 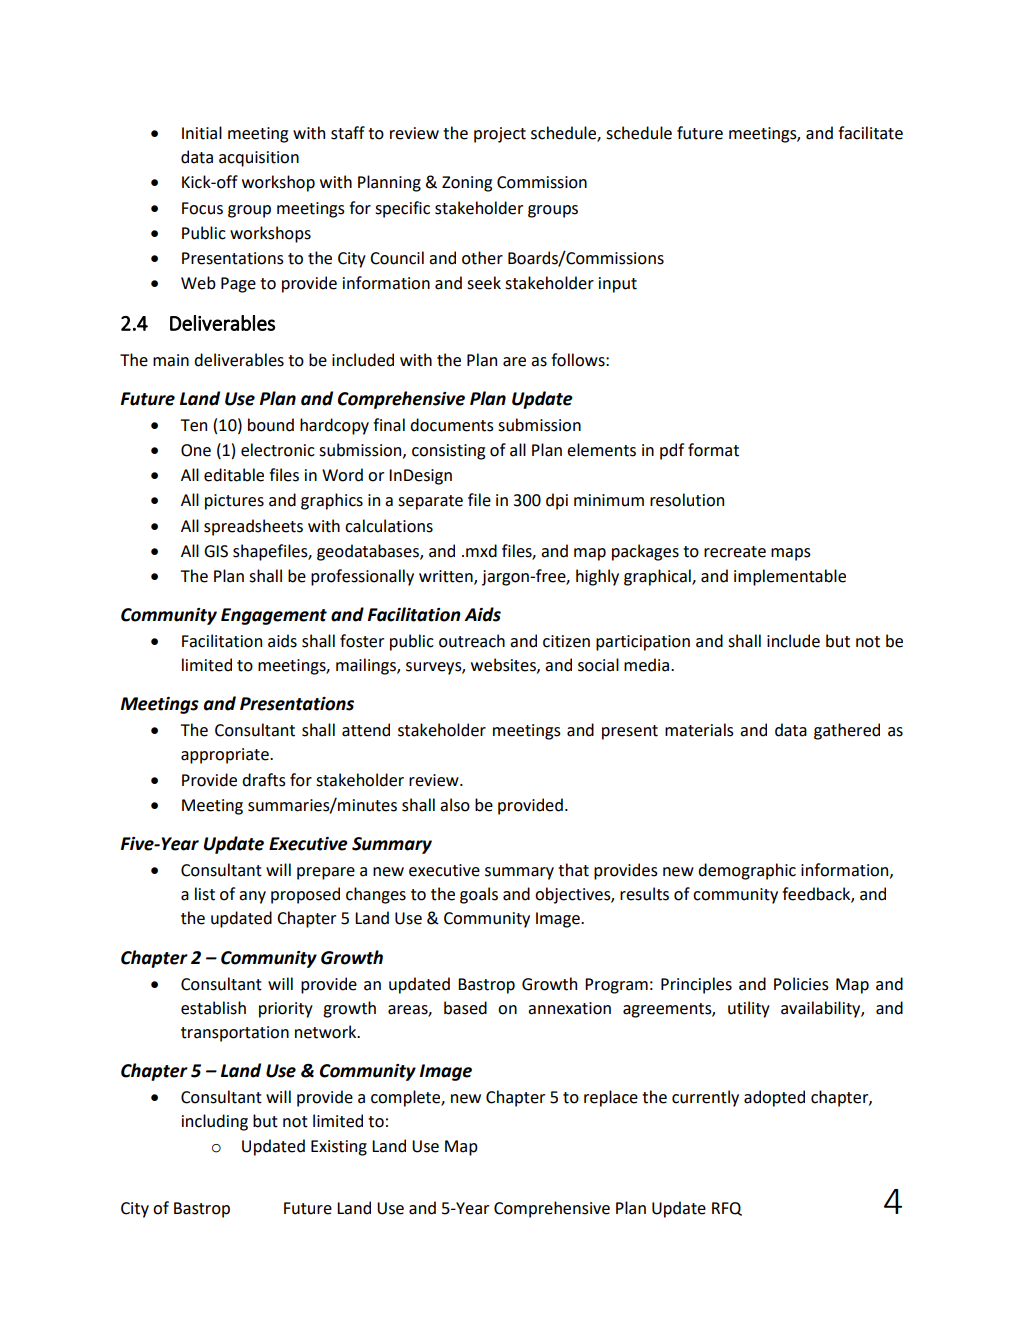 I want to click on including, so click(x=215, y=1122).
